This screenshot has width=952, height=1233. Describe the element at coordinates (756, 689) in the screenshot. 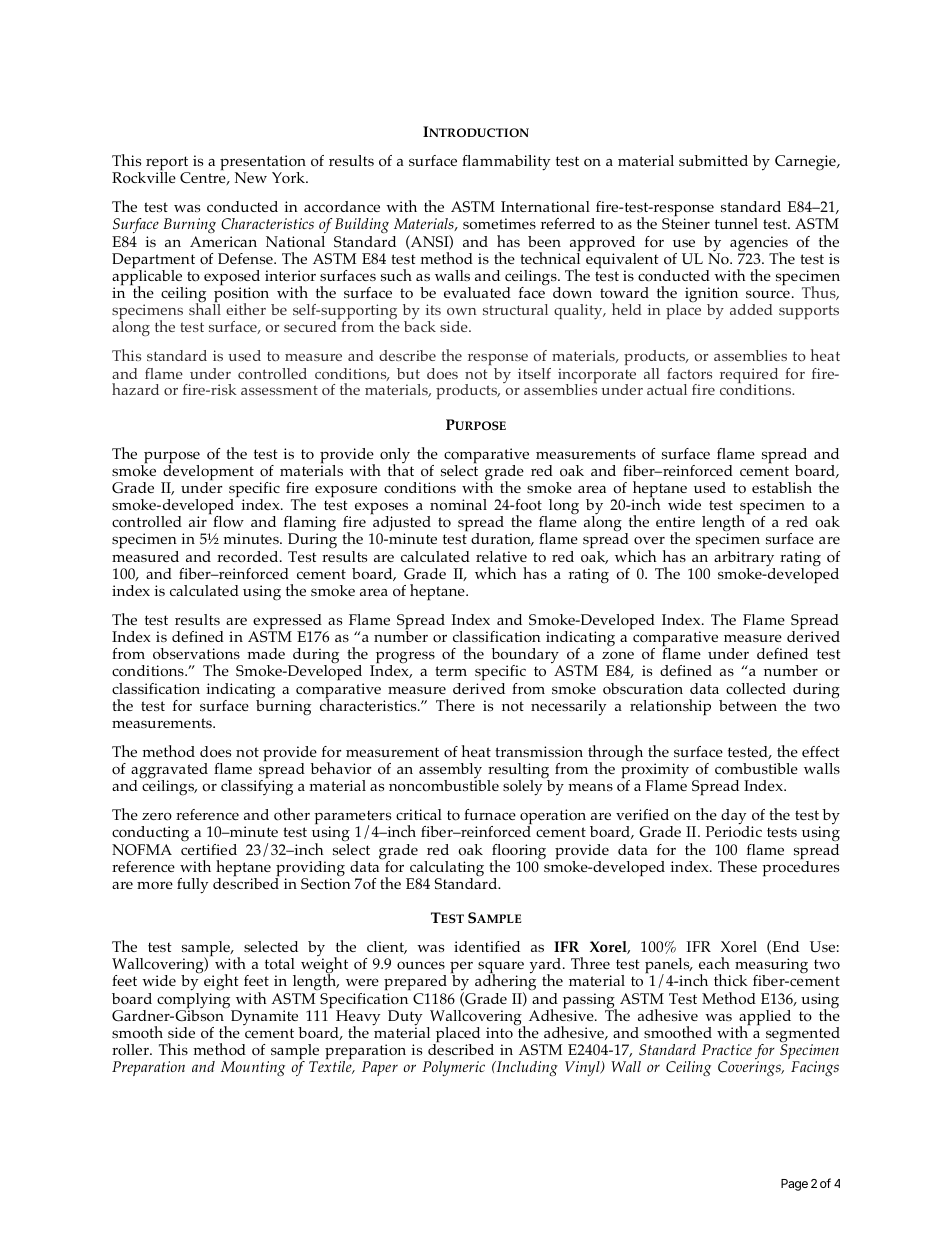

I see `collected` at that location.
